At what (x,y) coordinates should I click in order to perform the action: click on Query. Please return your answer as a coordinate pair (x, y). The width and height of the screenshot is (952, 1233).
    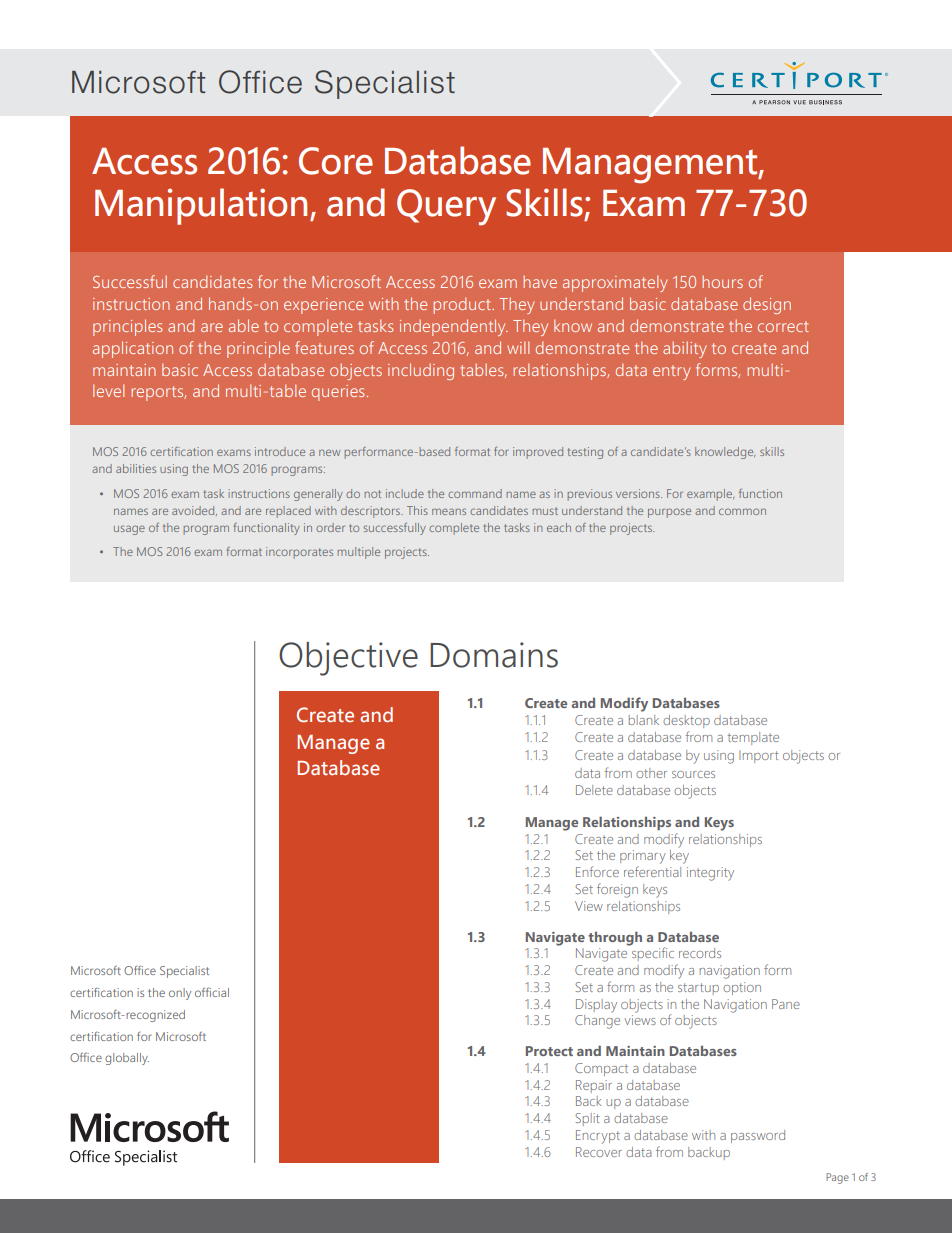
    Looking at the image, I should click on (446, 207).
